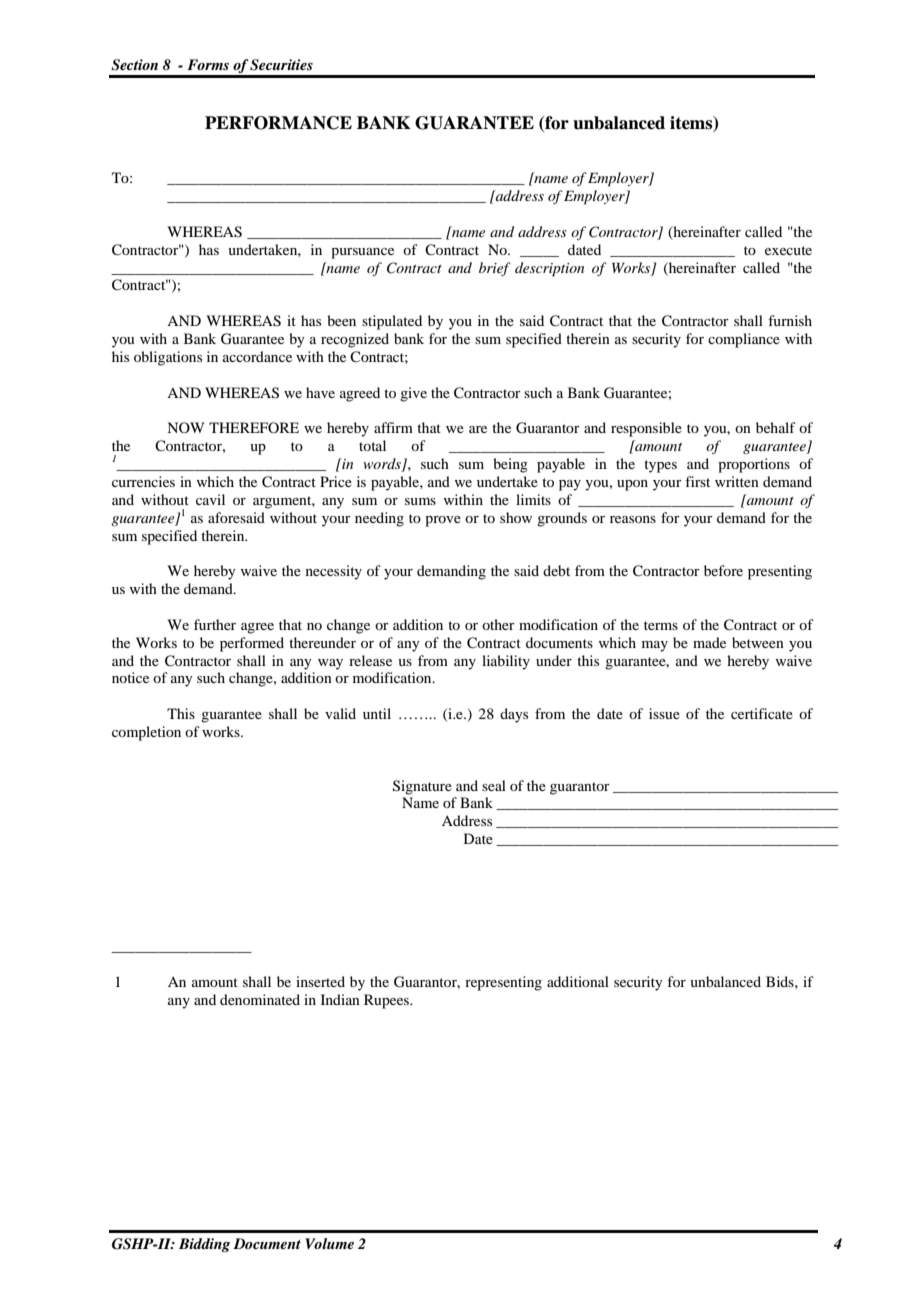 This document has width=924, height=1308. Describe the element at coordinates (664, 713) in the document. I see `issue` at that location.
